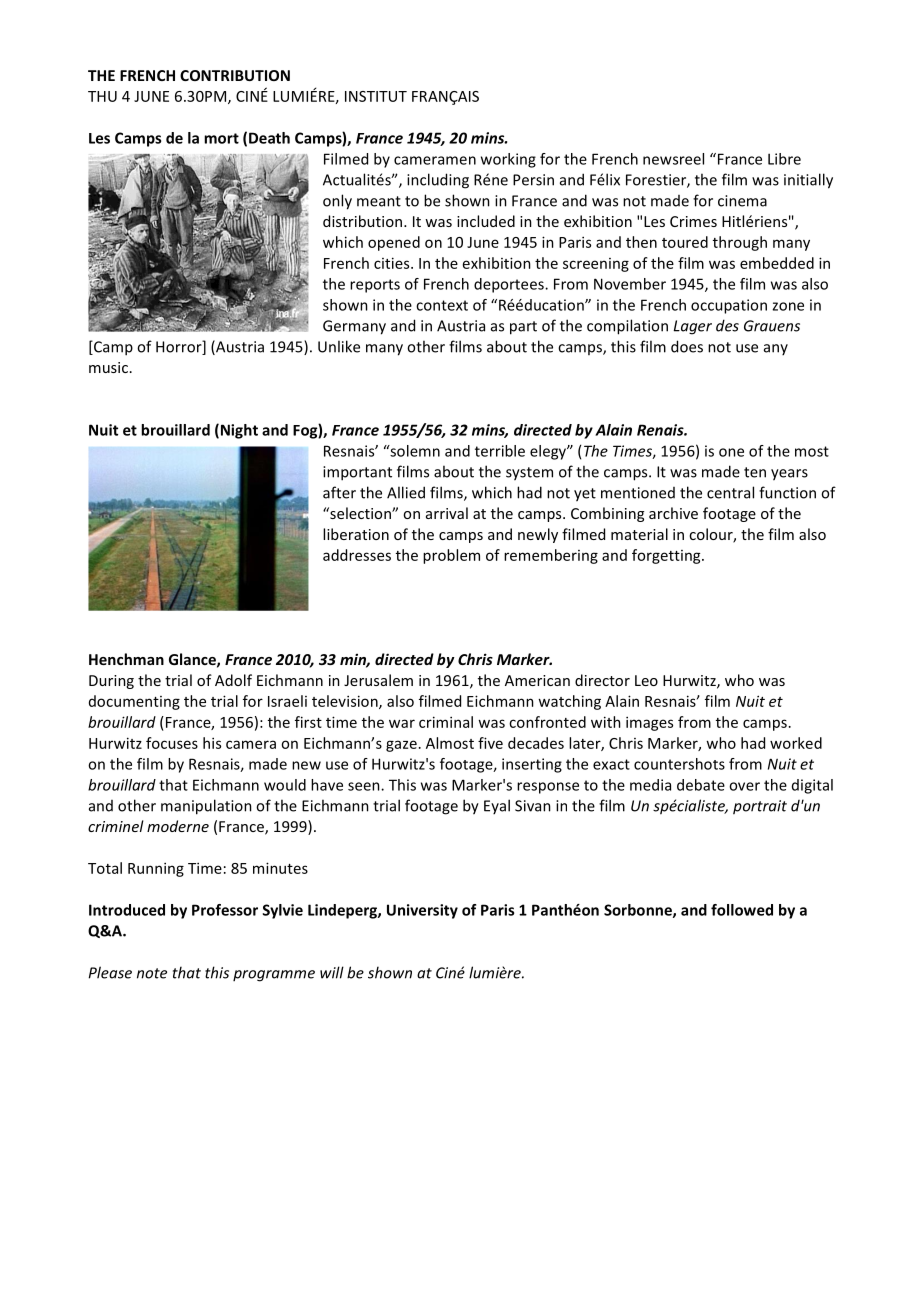 The height and width of the screenshot is (1308, 924). Describe the element at coordinates (233, 680) in the screenshot. I see `Adolf` at that location.
